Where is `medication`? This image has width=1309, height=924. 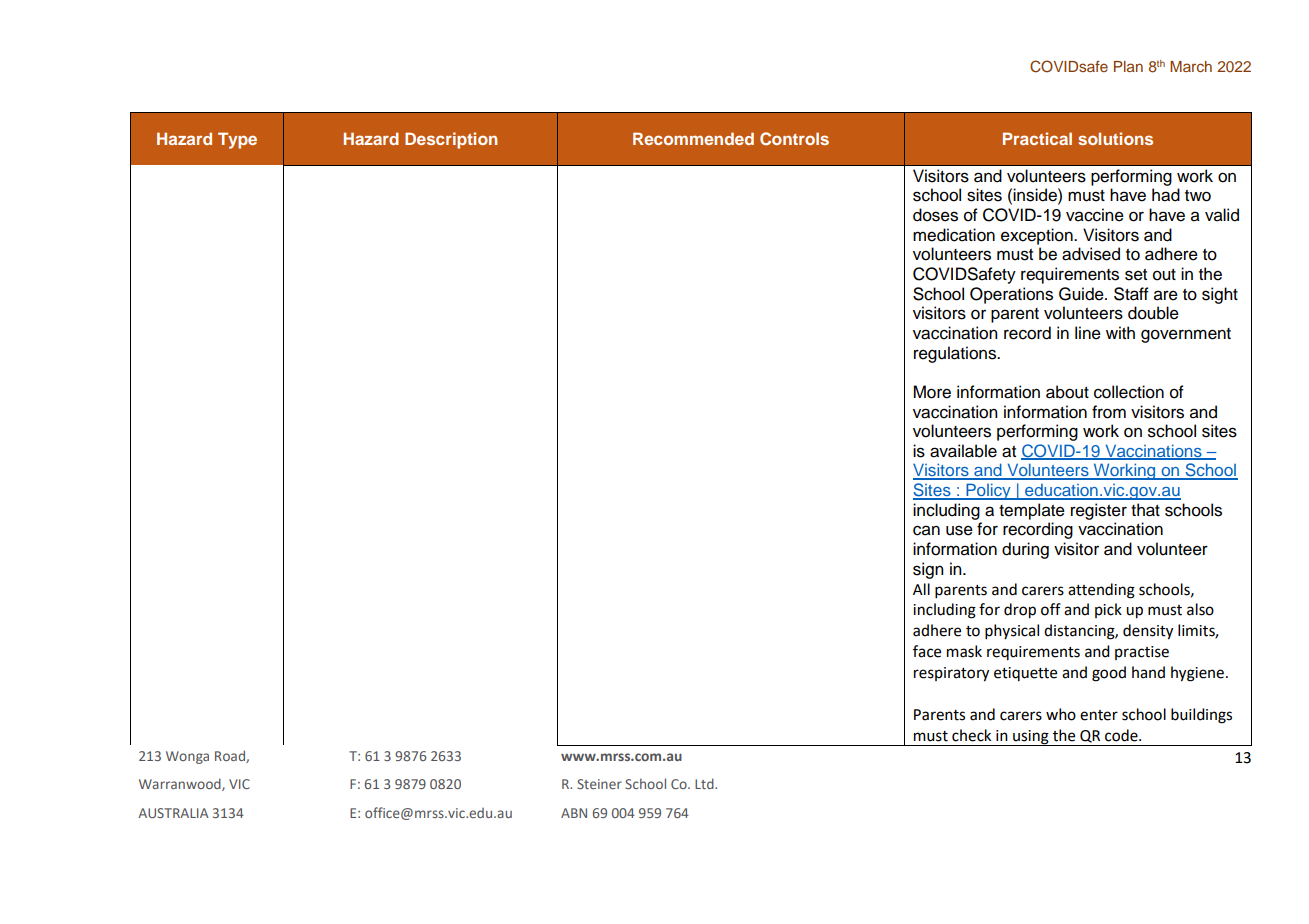 medication is located at coordinates (954, 235).
